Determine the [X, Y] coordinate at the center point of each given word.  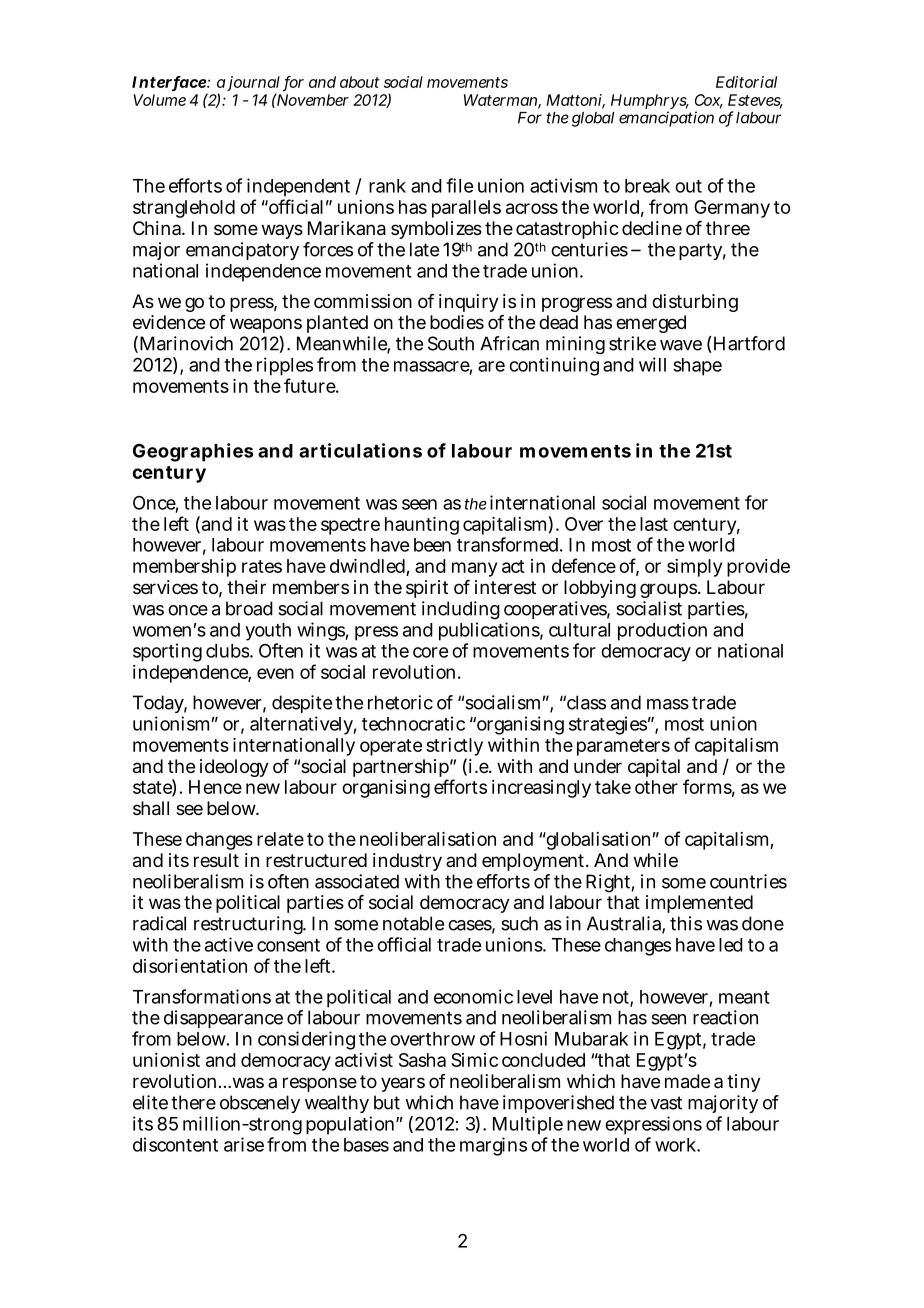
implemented [699, 904]
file [459, 185]
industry [407, 862]
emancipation [666, 119]
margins [493, 1146]
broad [249, 608]
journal [253, 85]
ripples [285, 366]
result [216, 860]
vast [666, 1103]
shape [697, 367]
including [461, 610]
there [193, 1102]
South [451, 343]
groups [670, 590]
